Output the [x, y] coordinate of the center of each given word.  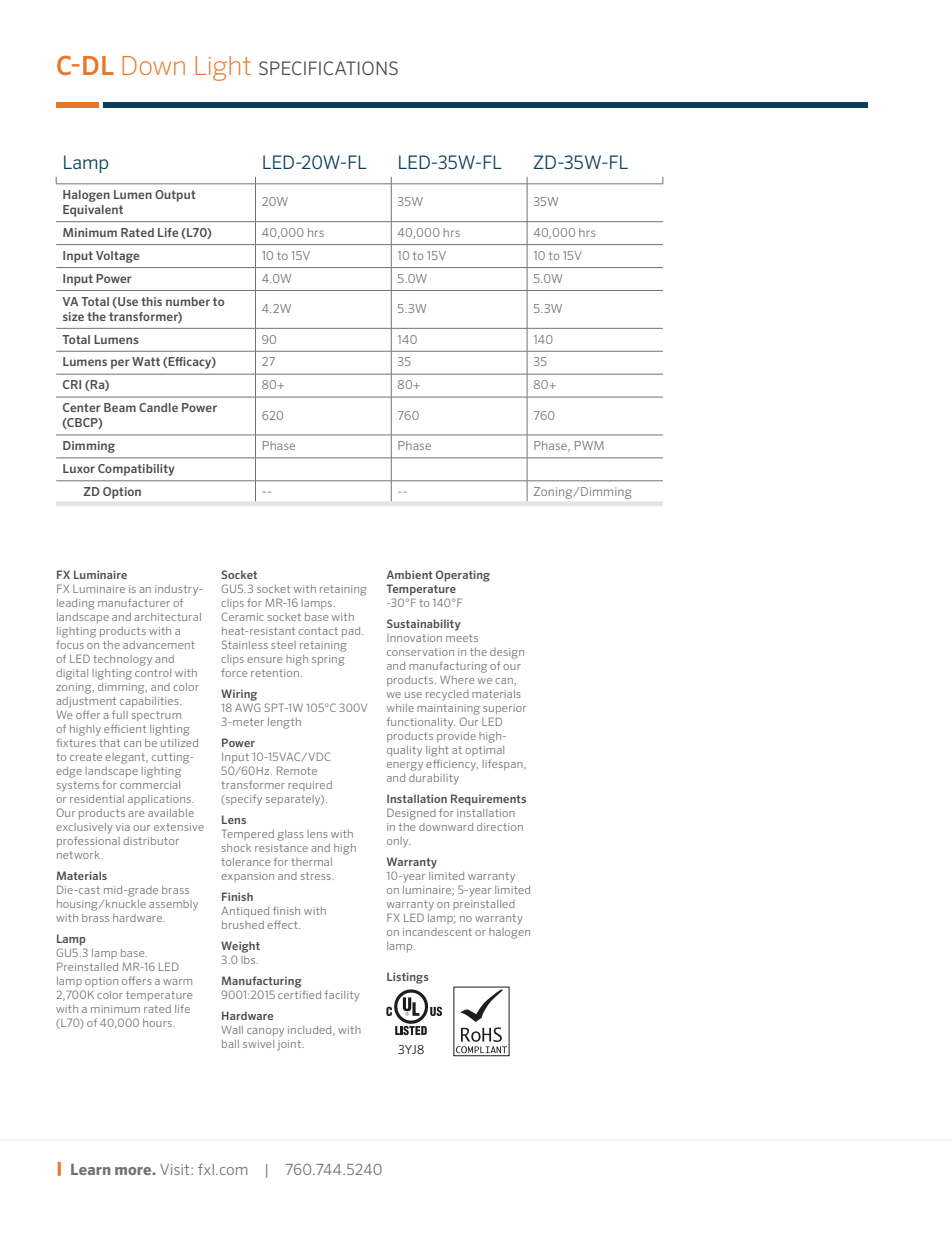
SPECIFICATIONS [328, 68]
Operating [463, 576]
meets [462, 638]
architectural [167, 617]
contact [318, 631]
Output [175, 196]
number [188, 301]
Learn [90, 1169]
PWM [589, 445]
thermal [311, 862]
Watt [146, 361]
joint [290, 1045]
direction [500, 827]
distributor [151, 841]
